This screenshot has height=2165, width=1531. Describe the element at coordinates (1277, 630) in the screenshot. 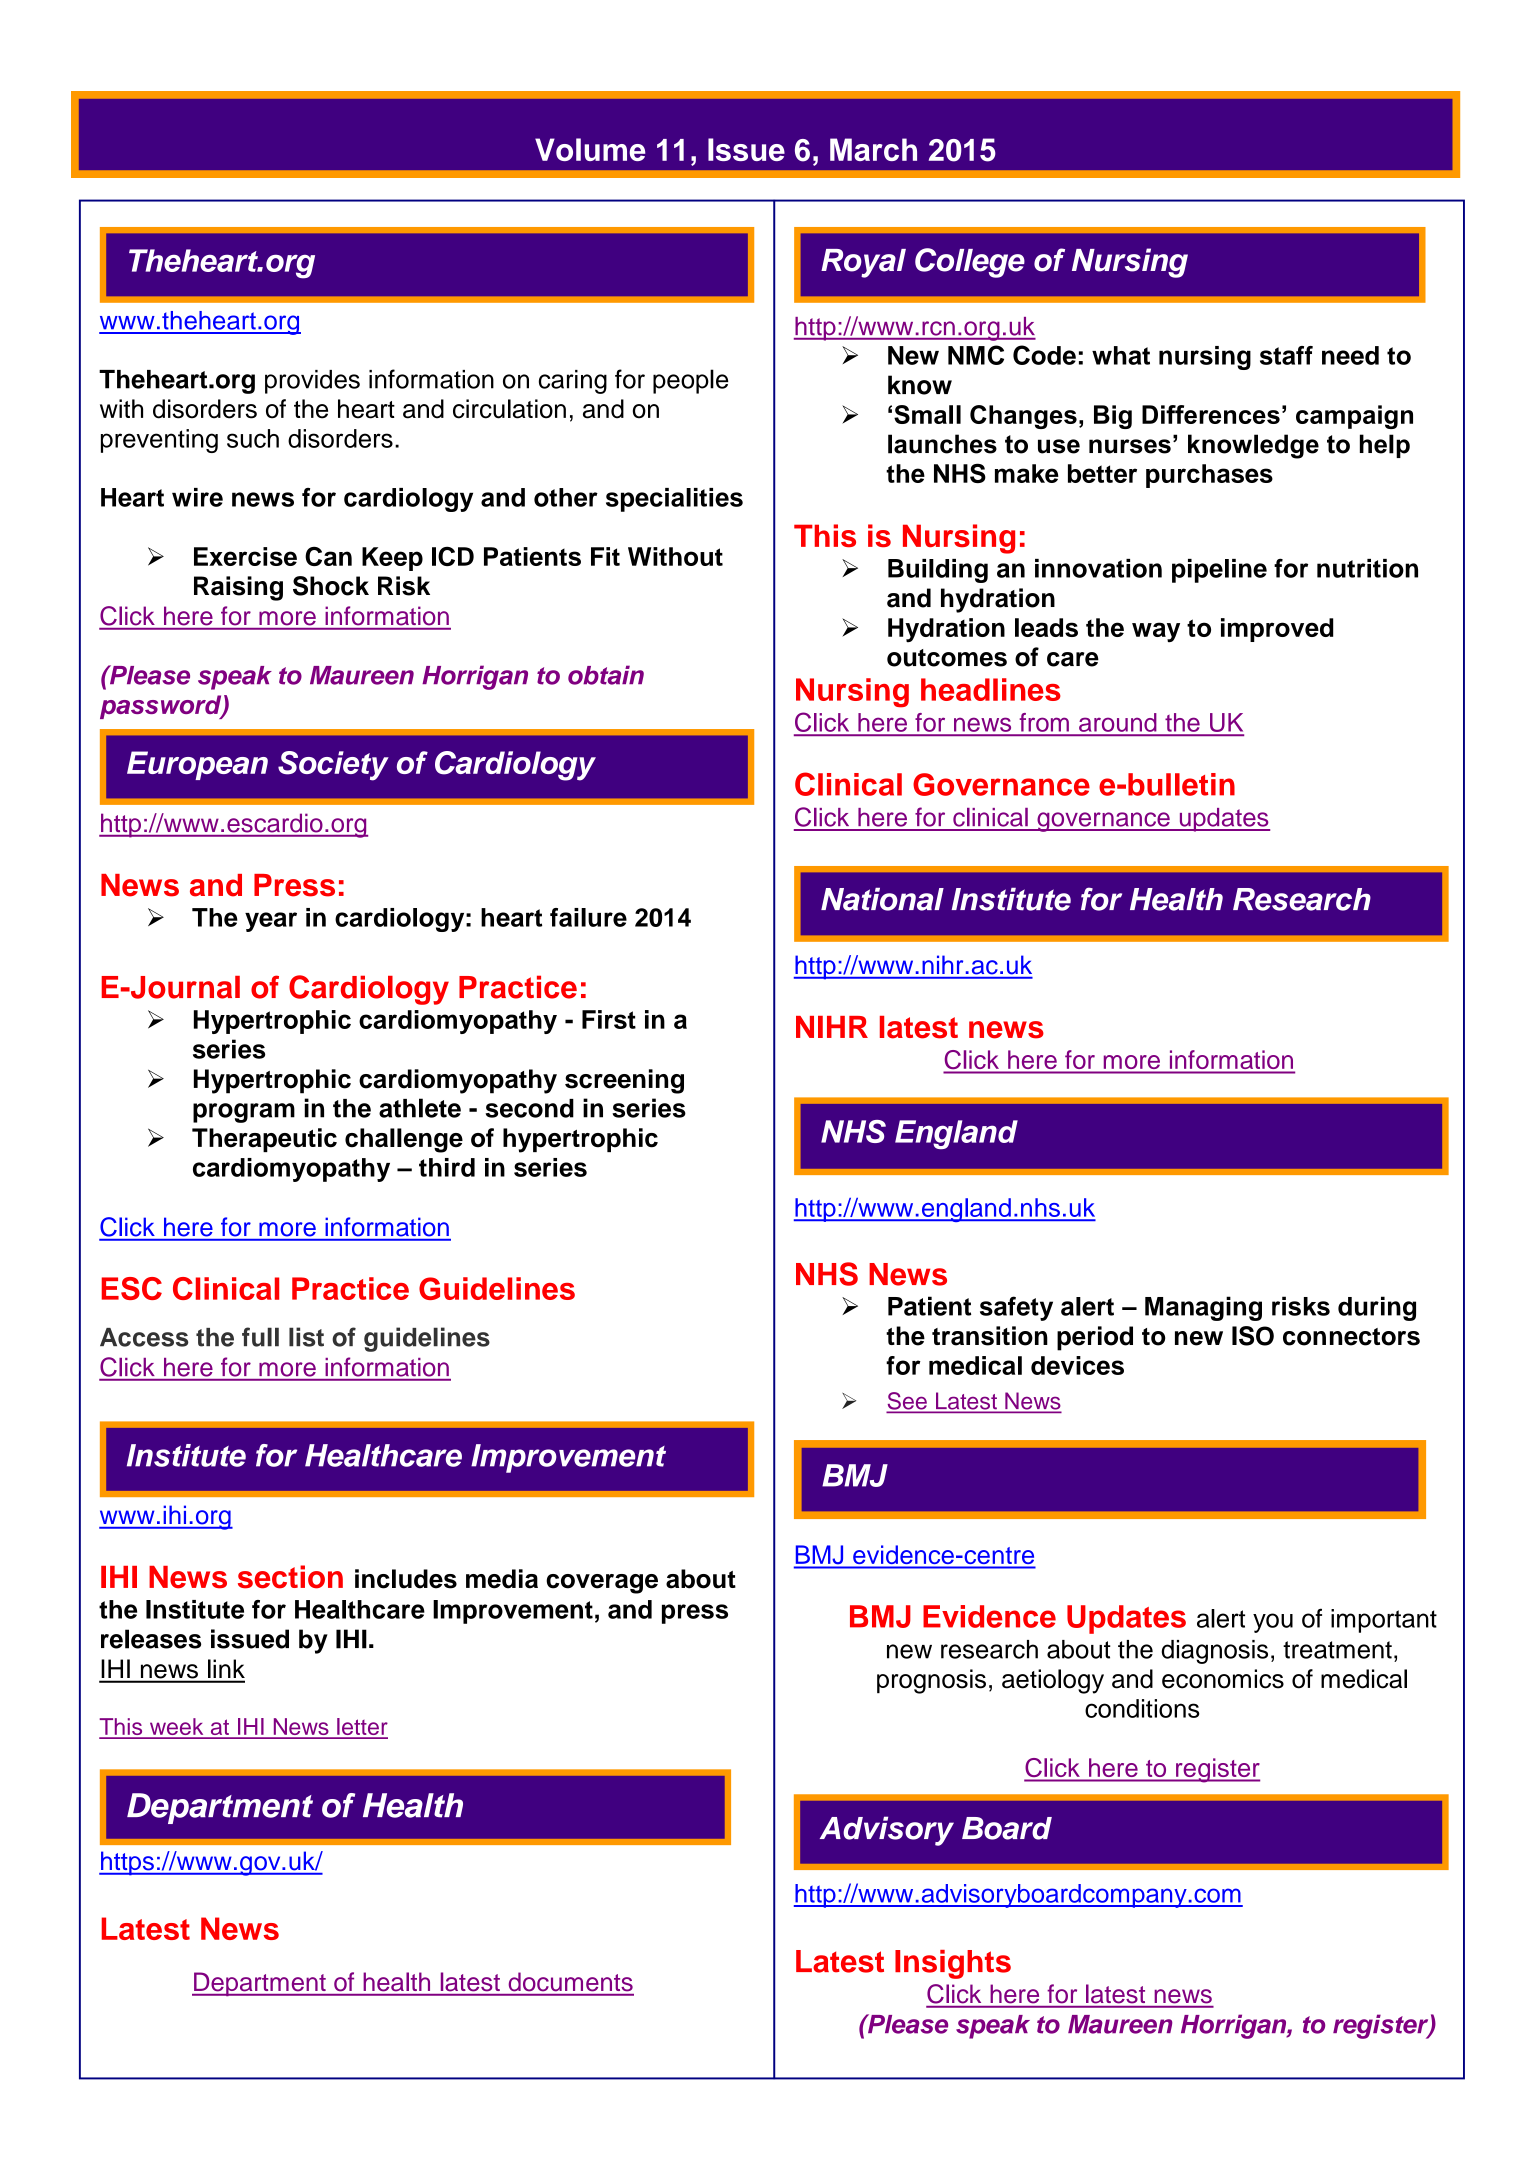

I see `improved` at that location.
